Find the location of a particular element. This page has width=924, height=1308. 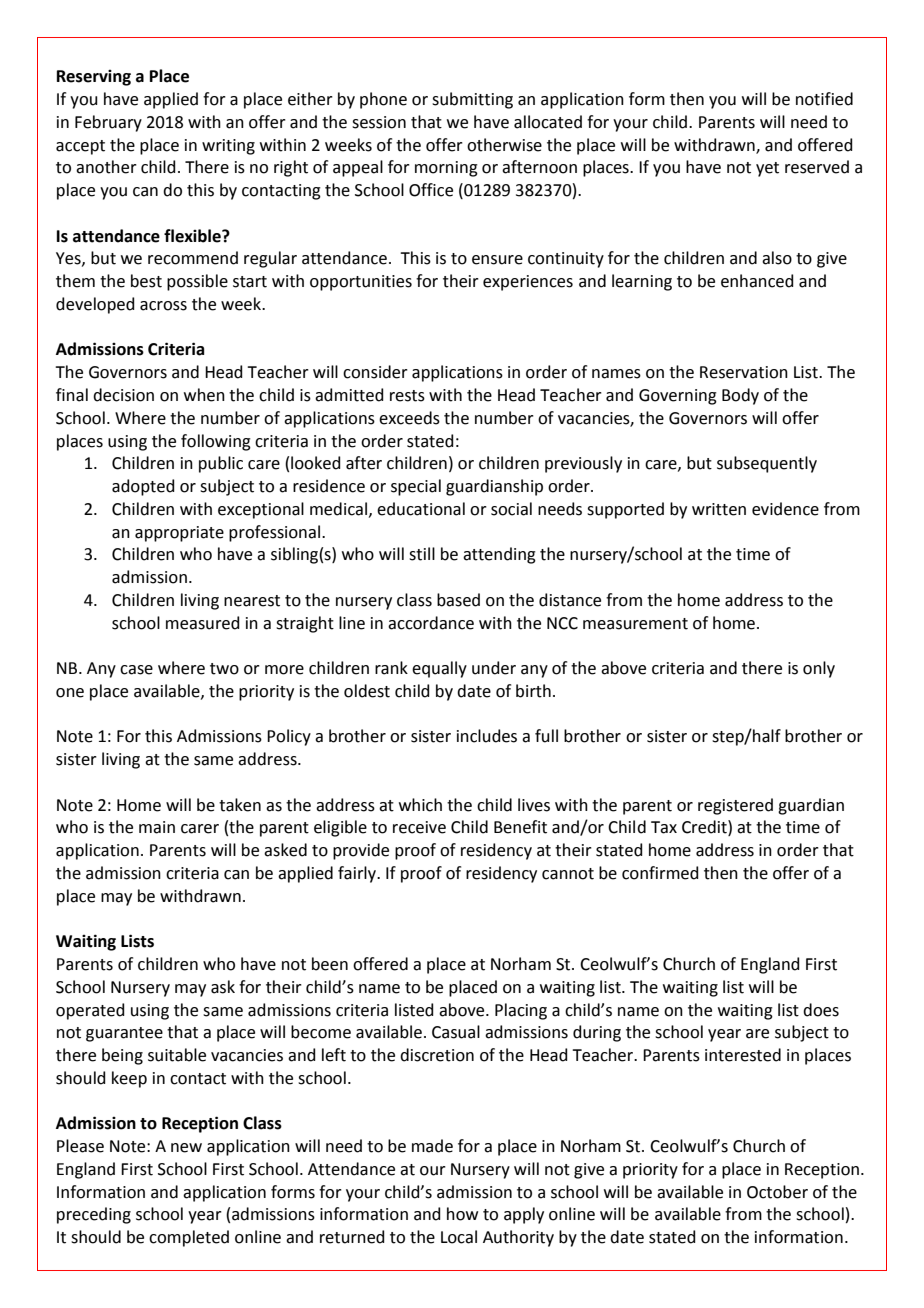

equally is located at coordinates (439, 669).
